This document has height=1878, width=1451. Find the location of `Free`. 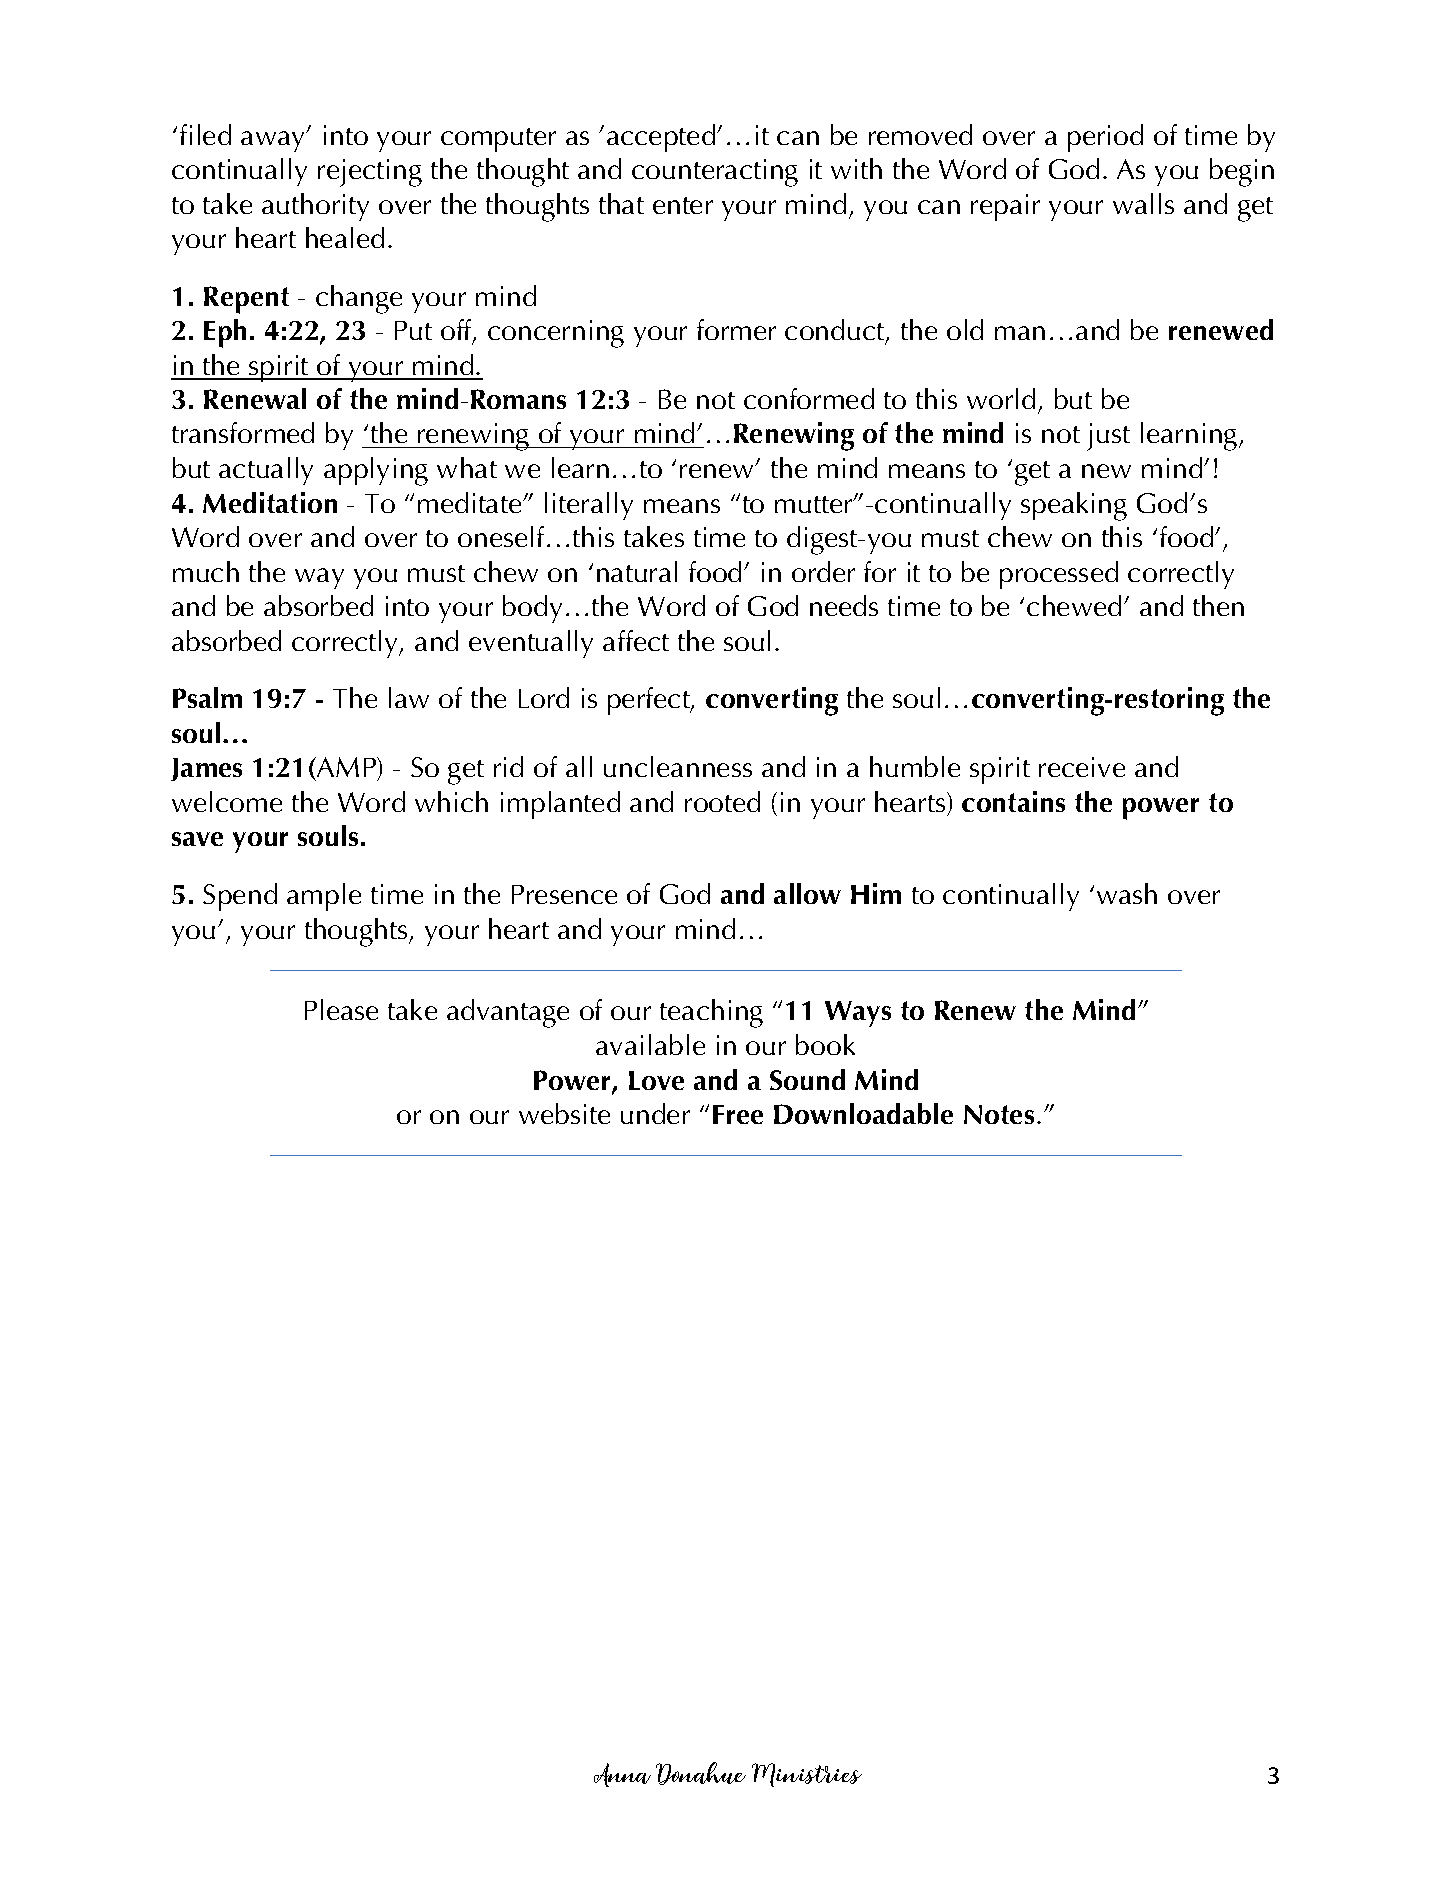

Free is located at coordinates (738, 1114).
